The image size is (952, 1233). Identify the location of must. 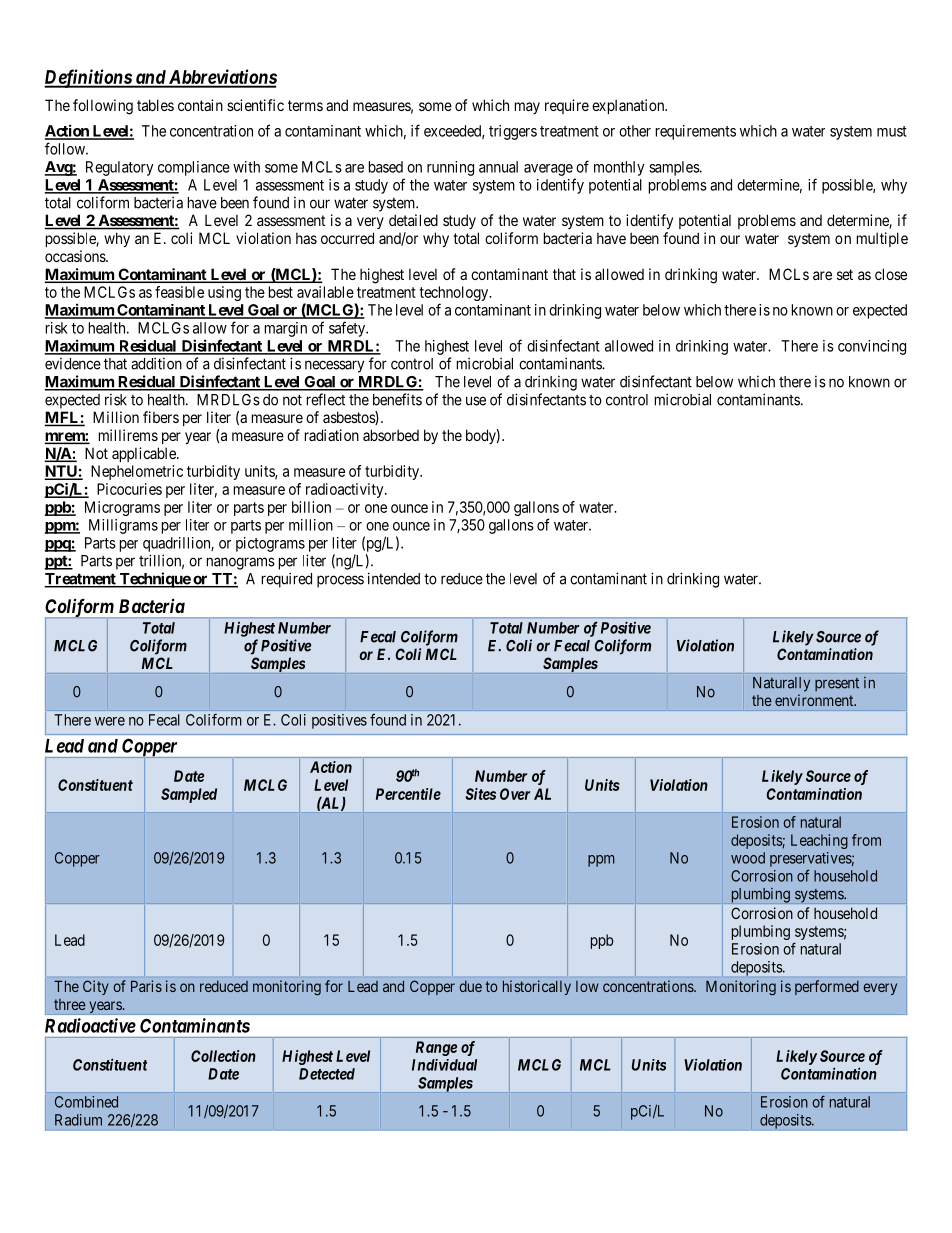
(892, 131).
